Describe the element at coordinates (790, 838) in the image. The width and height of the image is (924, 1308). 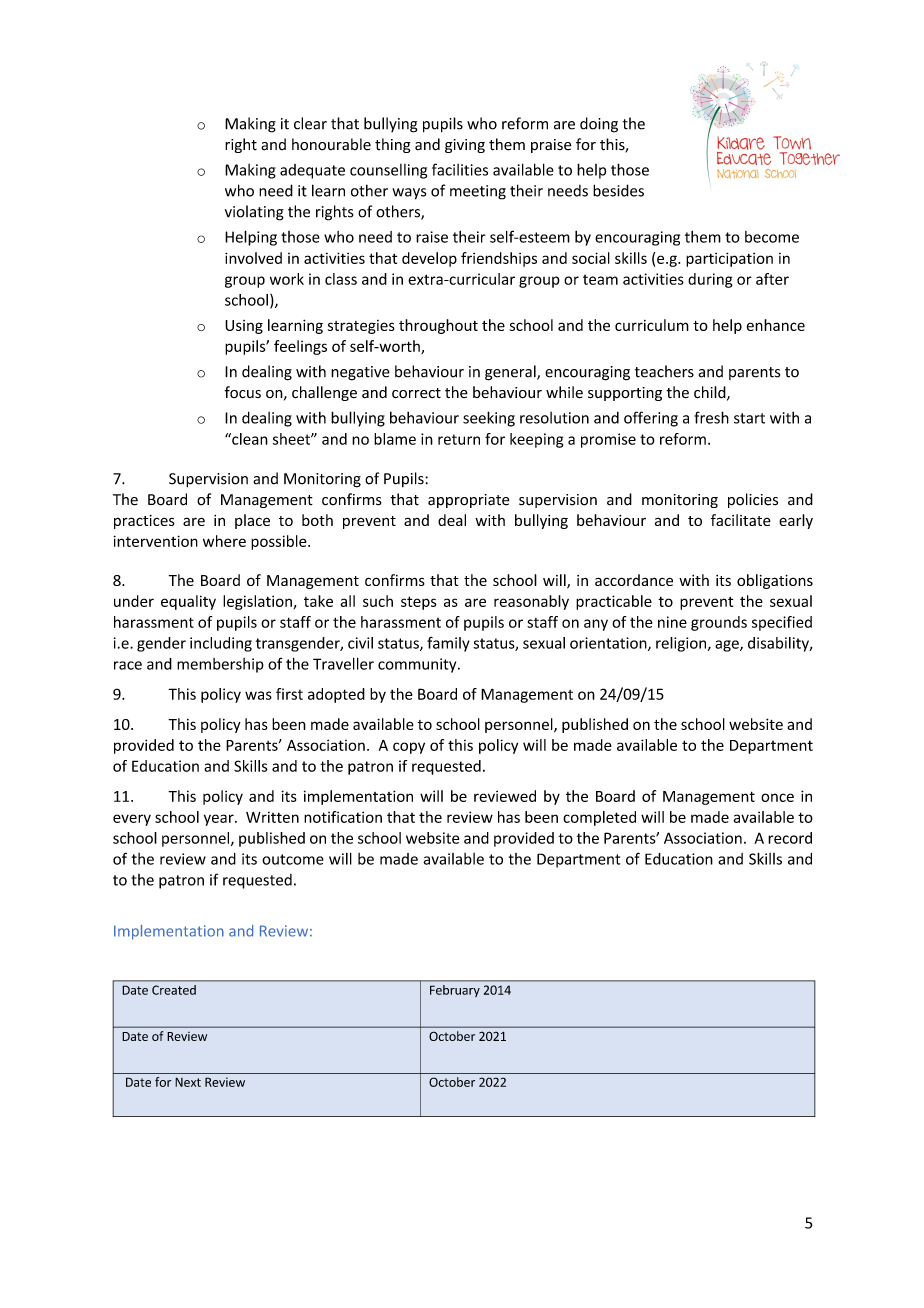
I see `record` at that location.
